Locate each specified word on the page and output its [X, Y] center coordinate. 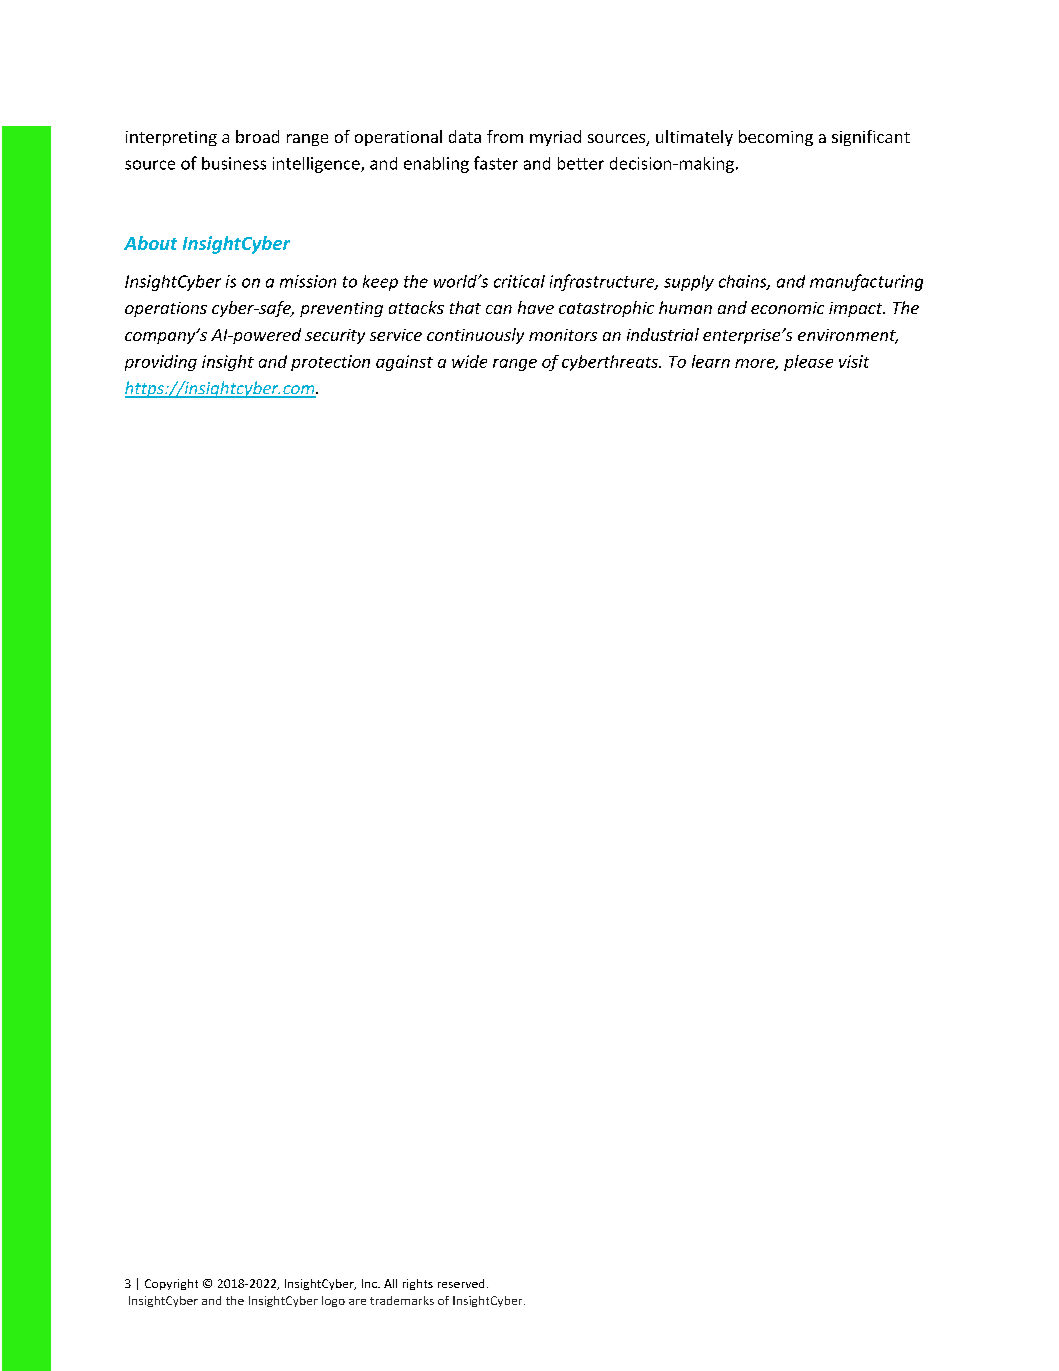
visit [854, 361]
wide [469, 361]
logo [333, 1301]
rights [418, 1284]
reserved [461, 1283]
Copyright [171, 1284]
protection [330, 363]
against [404, 363]
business [234, 163]
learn [711, 361]
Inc [370, 1283]
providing [161, 363]
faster [496, 163]
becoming [776, 138]
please [808, 363]
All [390, 1283]
